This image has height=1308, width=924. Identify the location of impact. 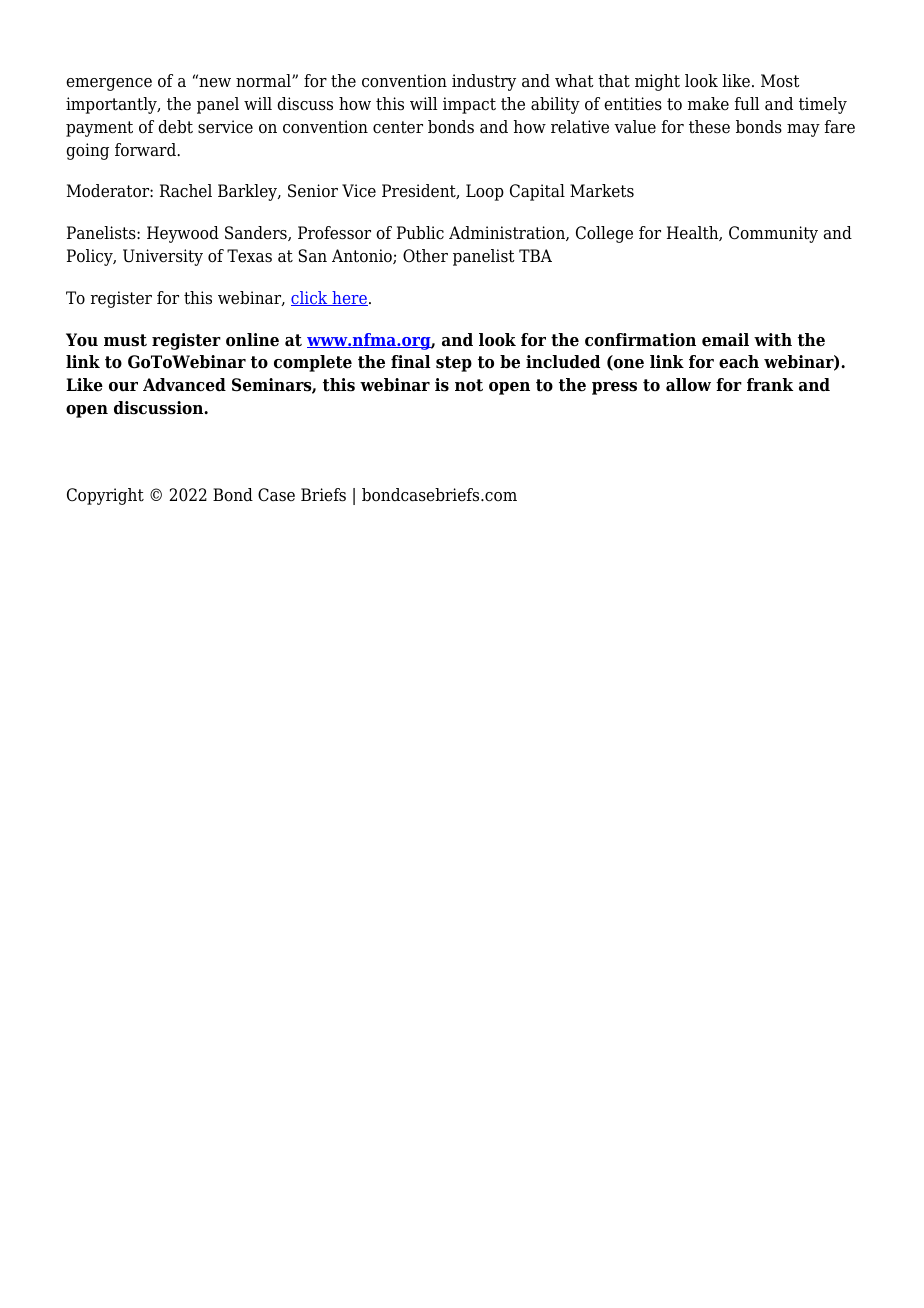
(469, 105).
